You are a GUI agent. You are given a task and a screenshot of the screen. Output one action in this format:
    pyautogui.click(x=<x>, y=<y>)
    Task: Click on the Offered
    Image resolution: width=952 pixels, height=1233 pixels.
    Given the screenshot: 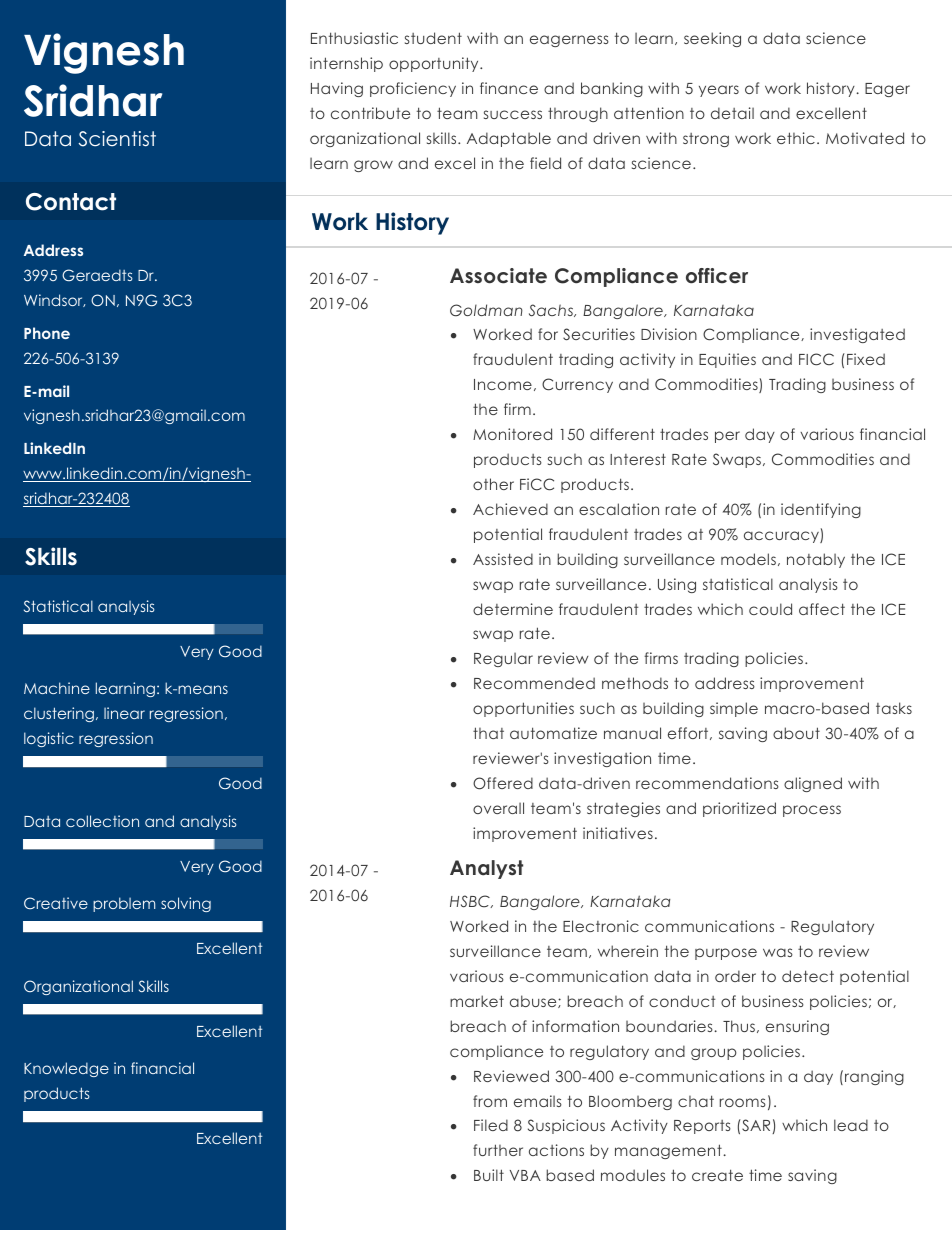 What is the action you would take?
    pyautogui.click(x=503, y=783)
